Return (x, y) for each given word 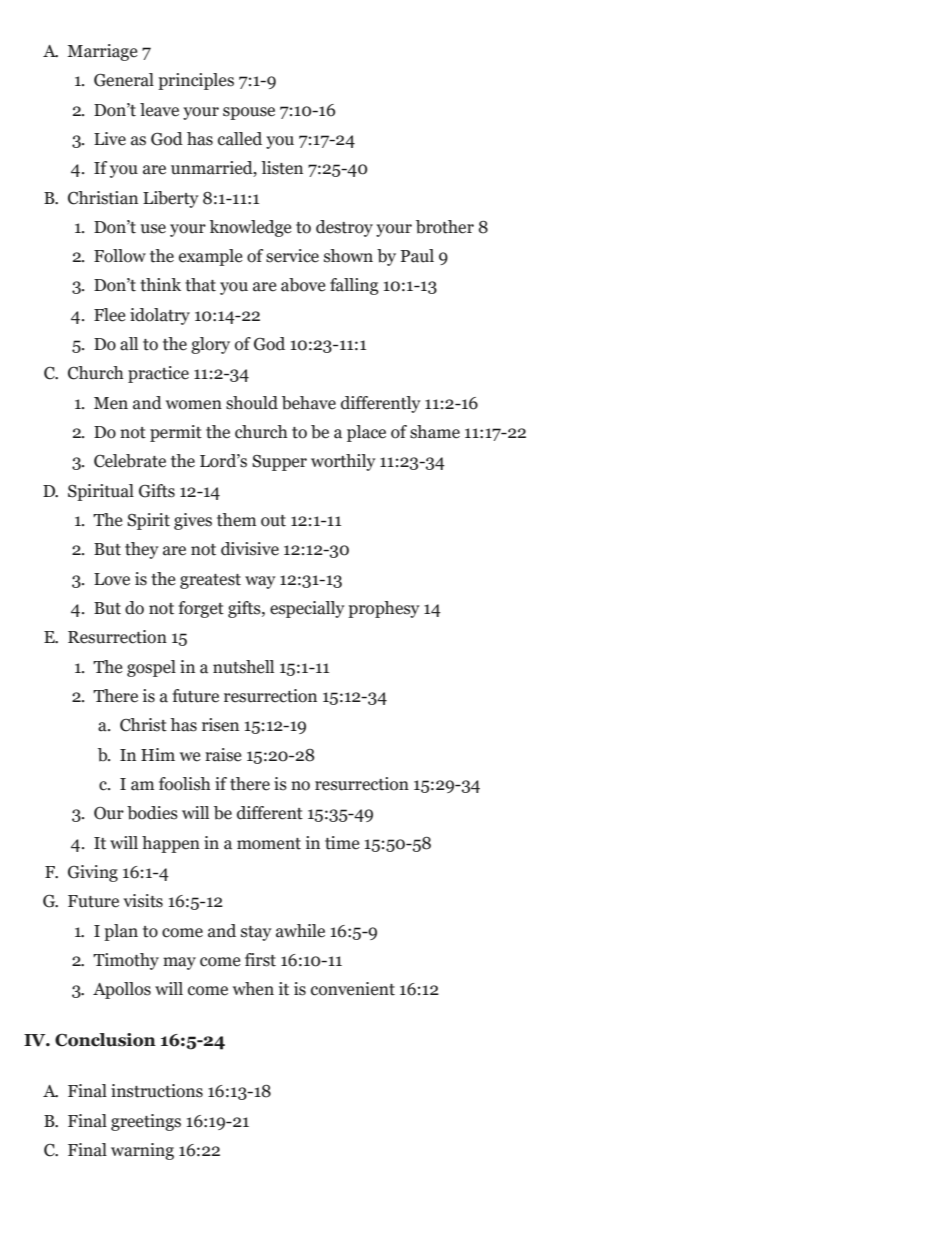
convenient (353, 989)
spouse (249, 113)
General (124, 80)
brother (445, 227)
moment (269, 844)
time (342, 843)
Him (158, 754)
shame (435, 432)
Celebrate (130, 461)
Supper (279, 463)
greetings (146, 1122)
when (253, 989)
